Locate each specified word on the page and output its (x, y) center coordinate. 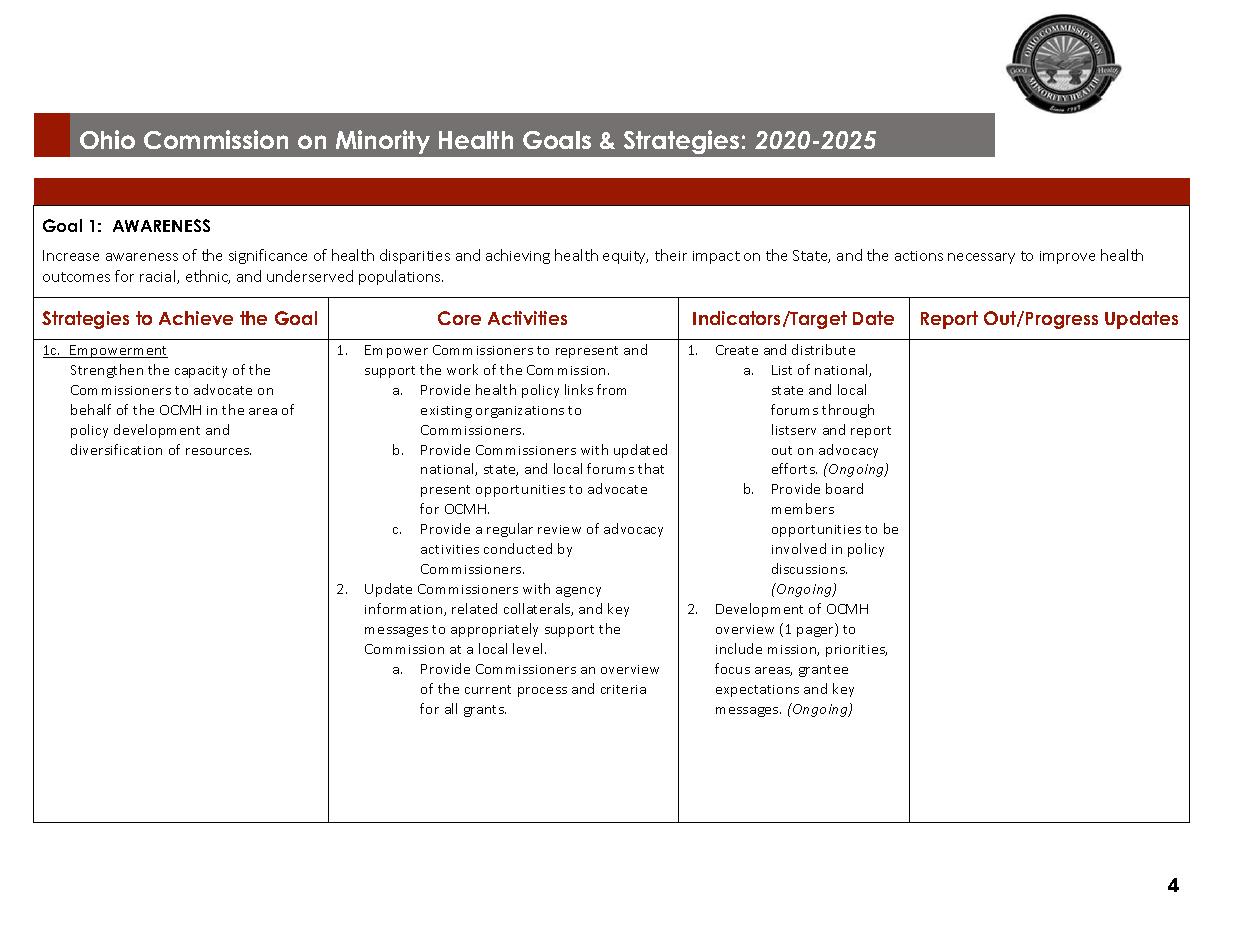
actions (919, 256)
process (542, 692)
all (451, 708)
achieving (518, 256)
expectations (757, 691)
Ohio (107, 139)
